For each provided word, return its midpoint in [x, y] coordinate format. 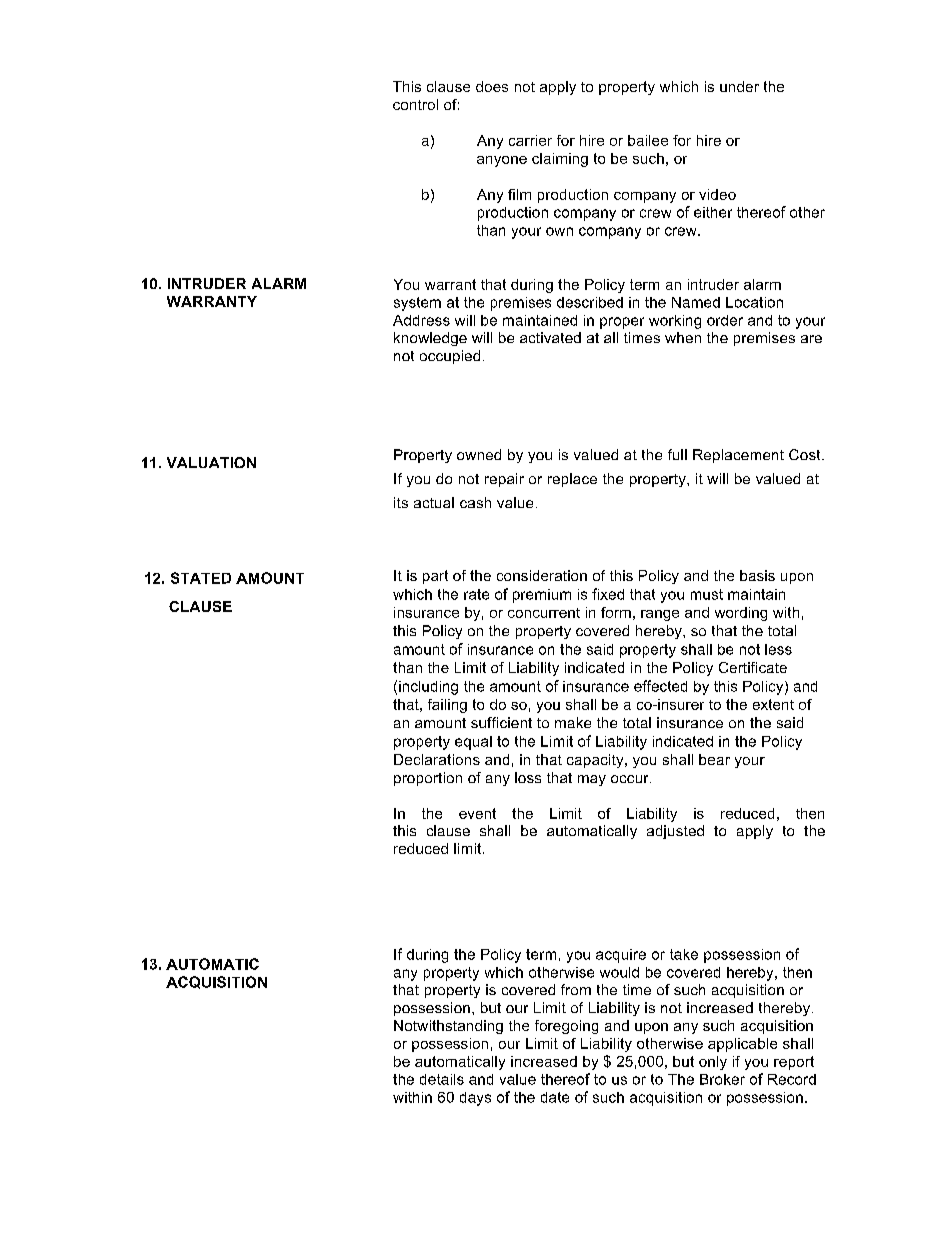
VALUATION [211, 462]
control [415, 104]
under [739, 86]
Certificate [753, 667]
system [417, 304]
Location [754, 302]
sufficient [501, 722]
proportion [428, 779]
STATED [201, 578]
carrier [530, 140]
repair [504, 480]
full [677, 454]
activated [550, 337]
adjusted [675, 832]
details [442, 1079]
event [477, 813]
